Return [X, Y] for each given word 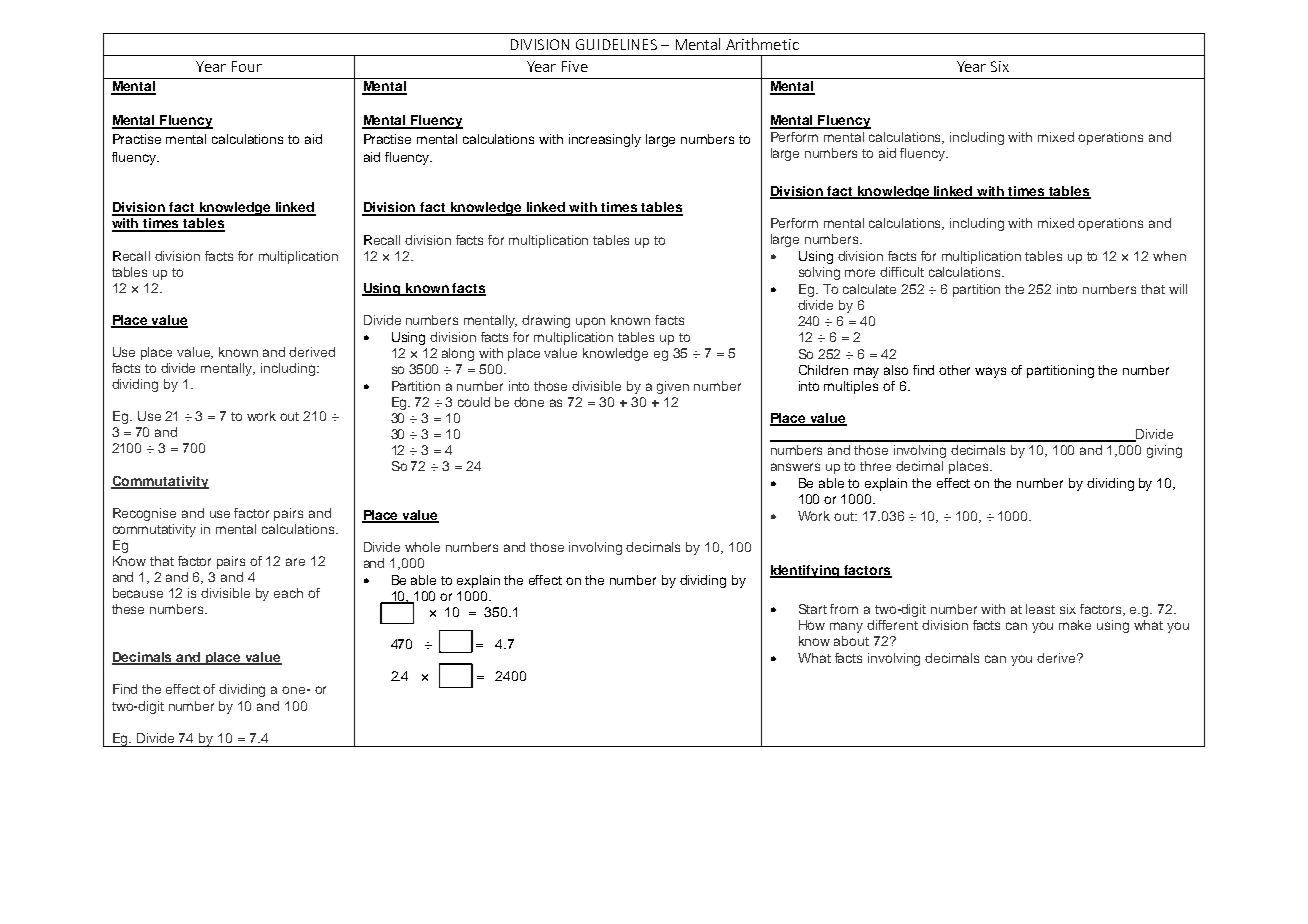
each [288, 593]
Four [247, 66]
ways [990, 372]
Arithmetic [762, 44]
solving [819, 273]
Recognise [144, 514]
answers [795, 467]
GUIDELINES [616, 44]
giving [1164, 451]
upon [590, 322]
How [812, 625]
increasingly [605, 140]
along [458, 354]
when [1169, 256]
